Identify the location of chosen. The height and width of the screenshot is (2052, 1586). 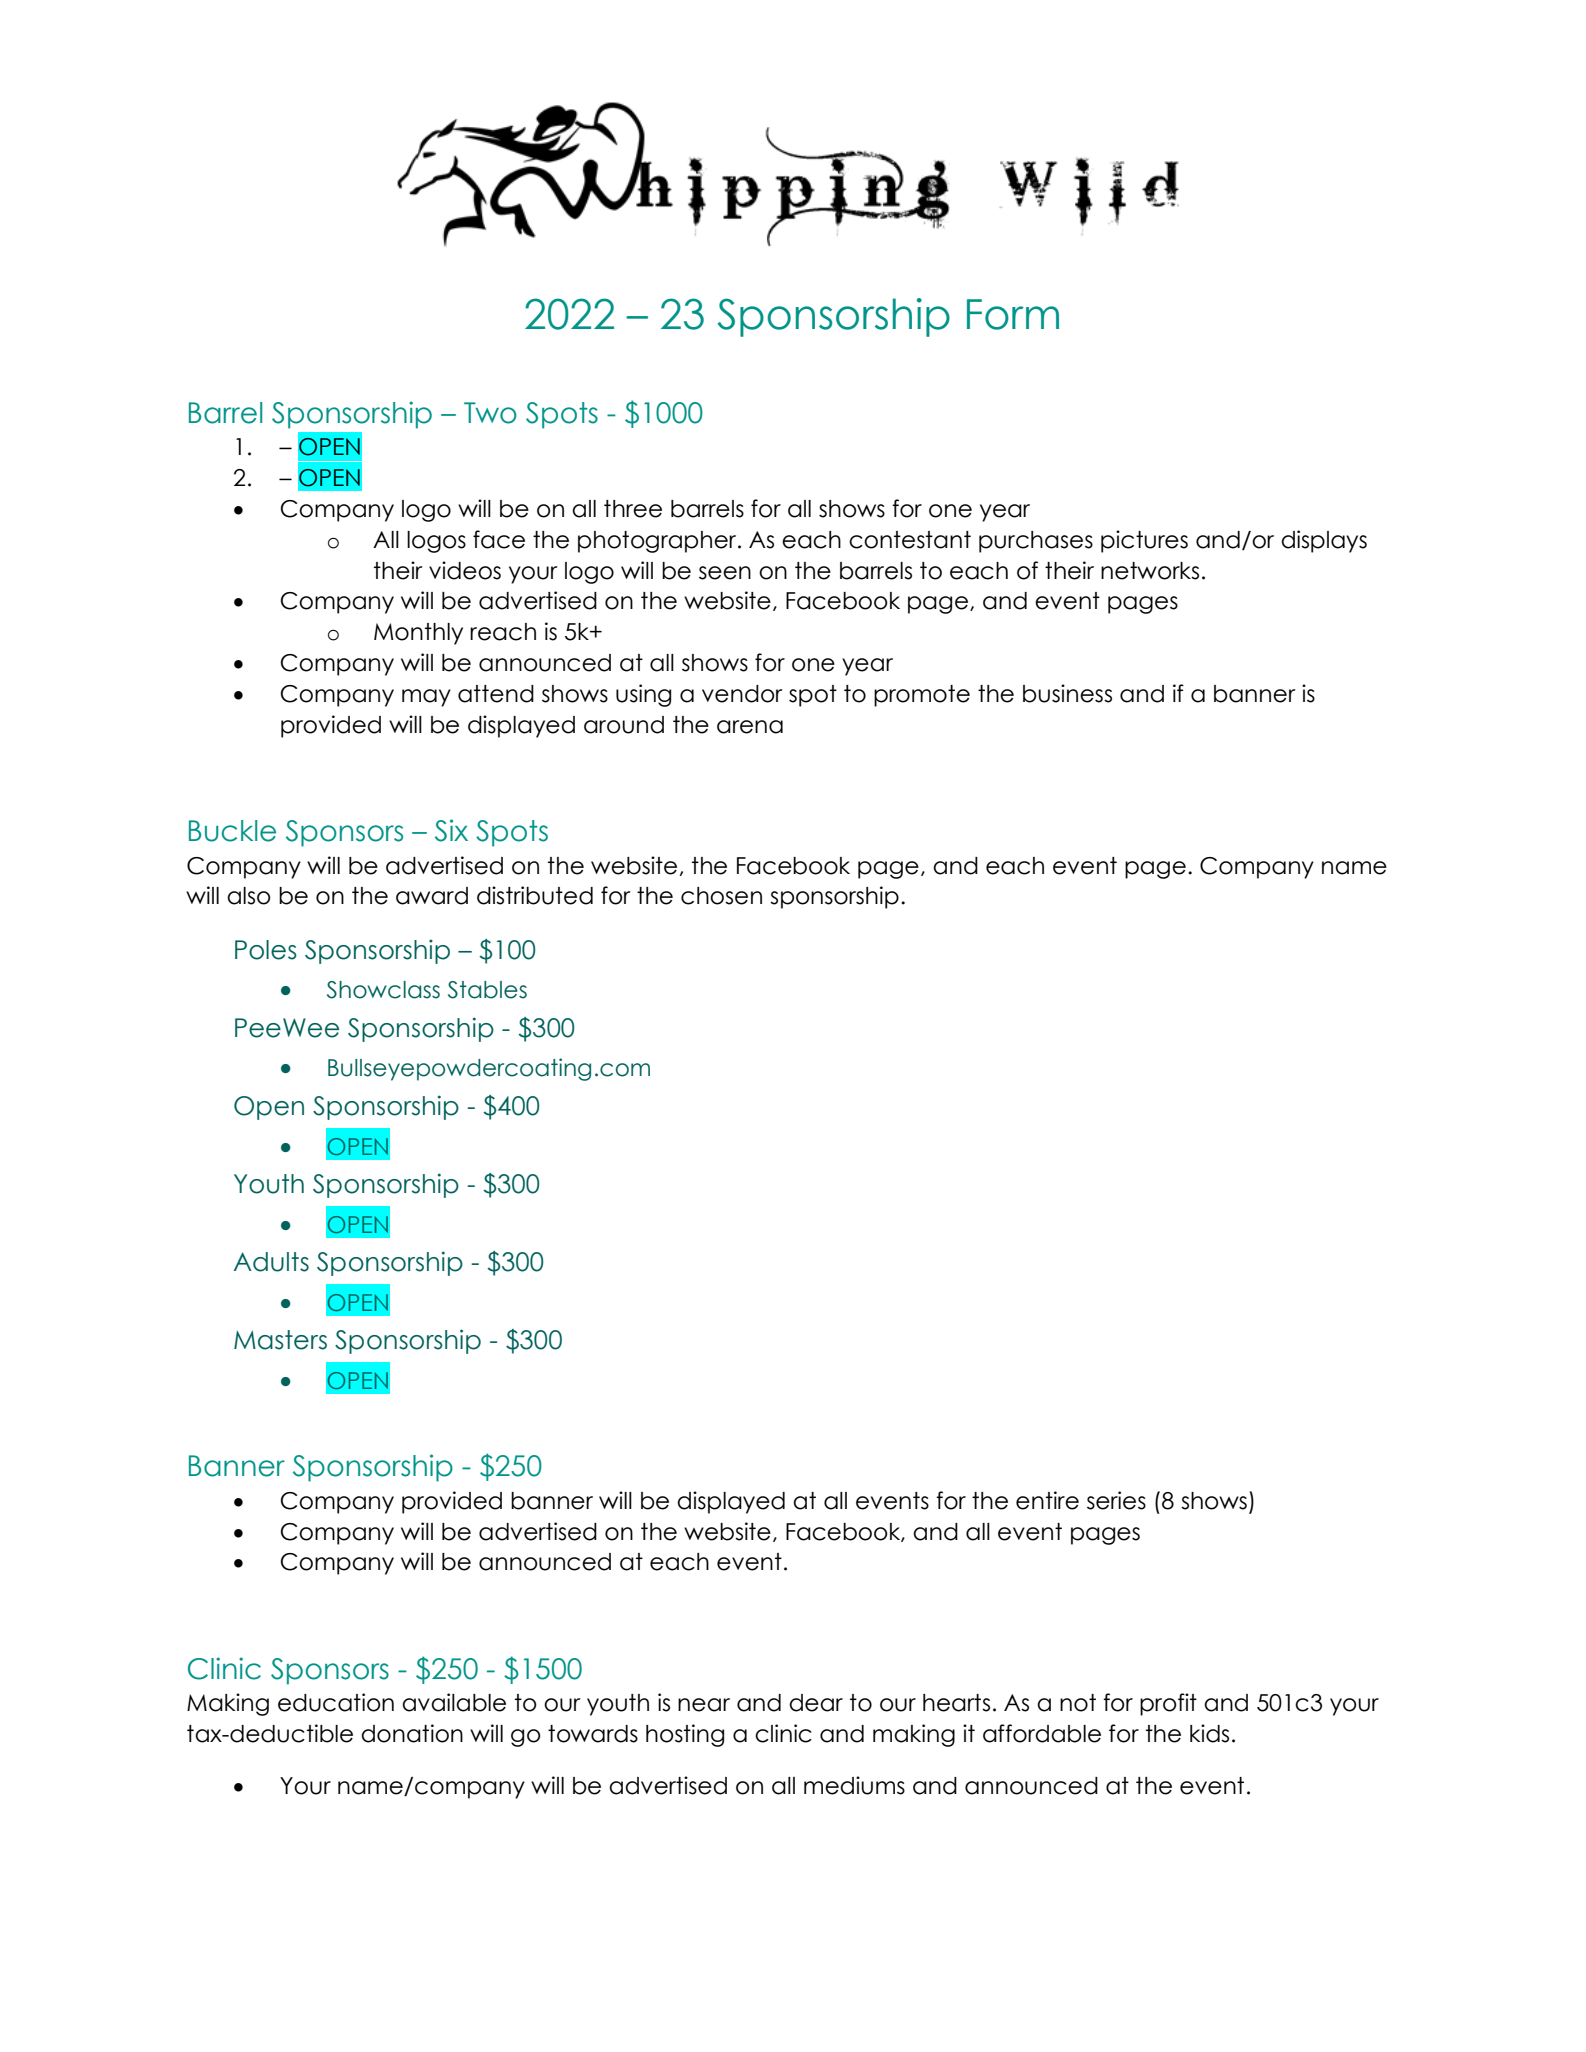
(721, 896).
